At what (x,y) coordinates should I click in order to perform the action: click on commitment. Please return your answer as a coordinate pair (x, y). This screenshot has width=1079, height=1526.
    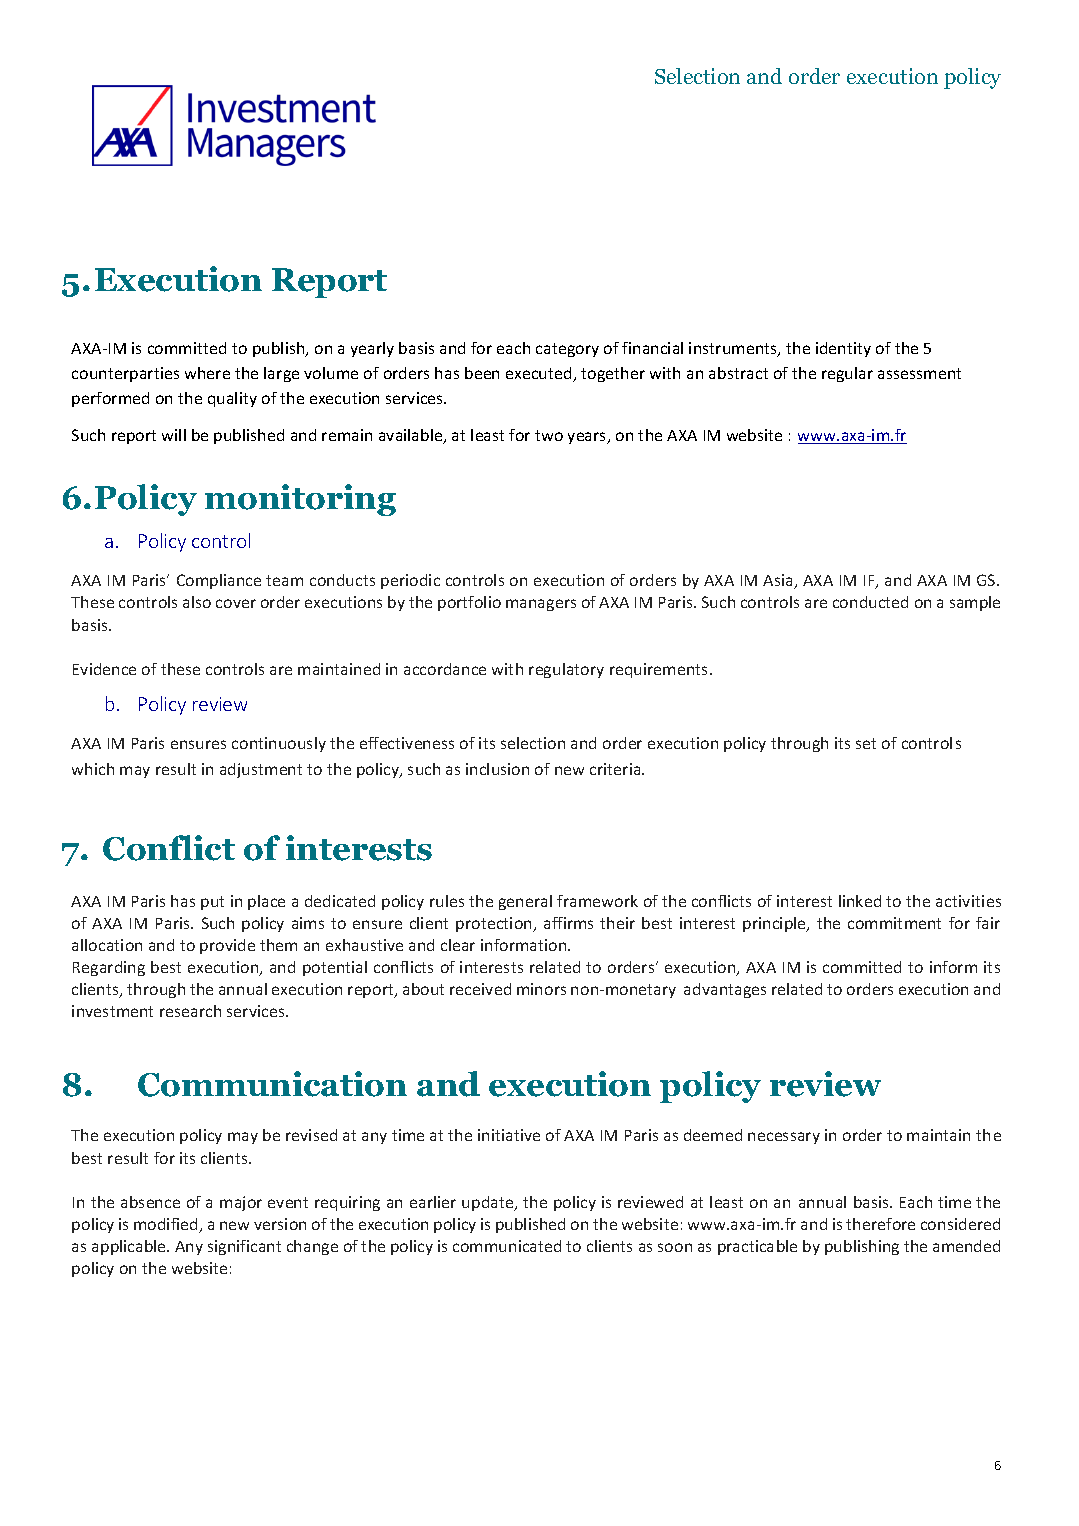
    Looking at the image, I should click on (894, 923).
